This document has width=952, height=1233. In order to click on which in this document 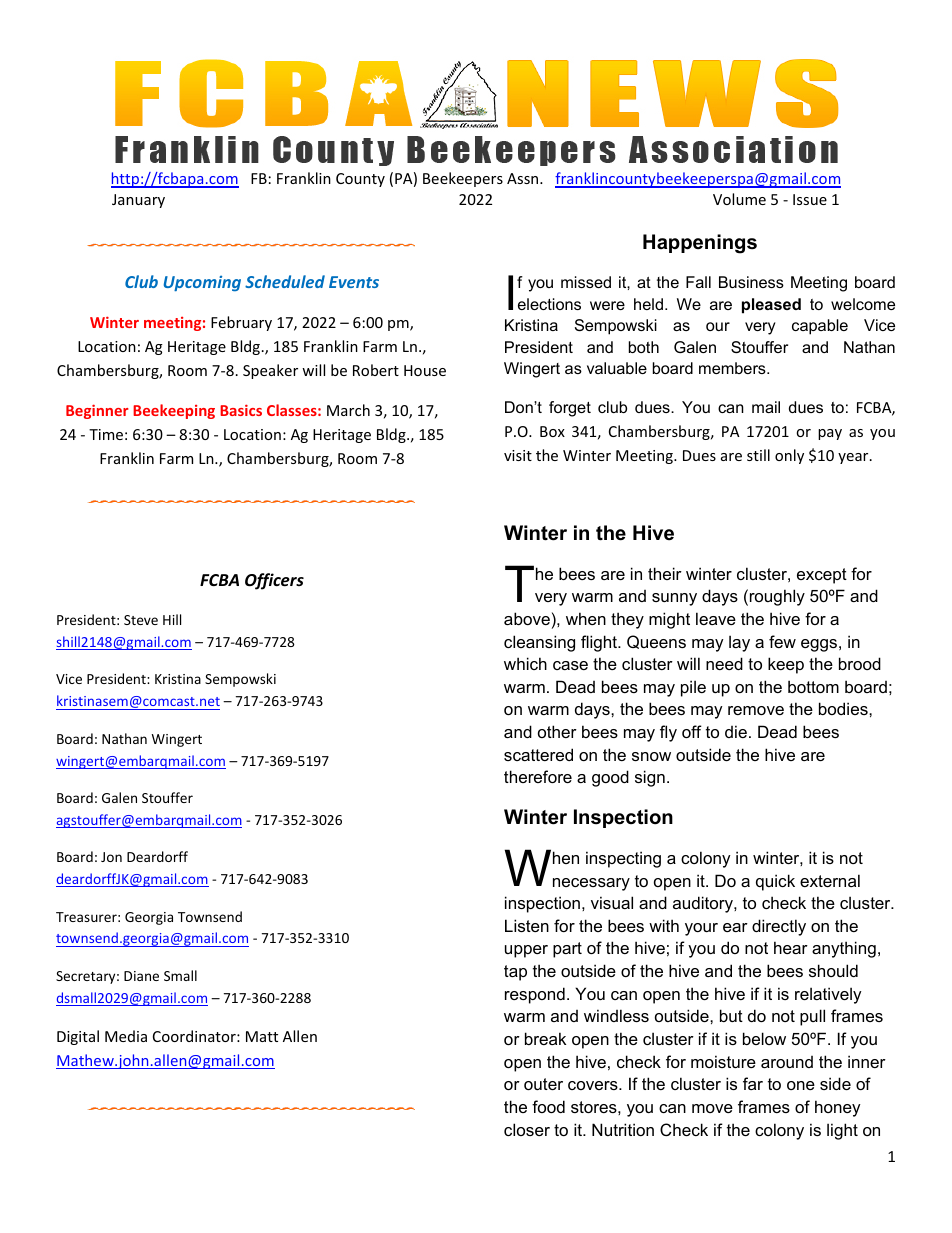, I will do `click(525, 663)`.
